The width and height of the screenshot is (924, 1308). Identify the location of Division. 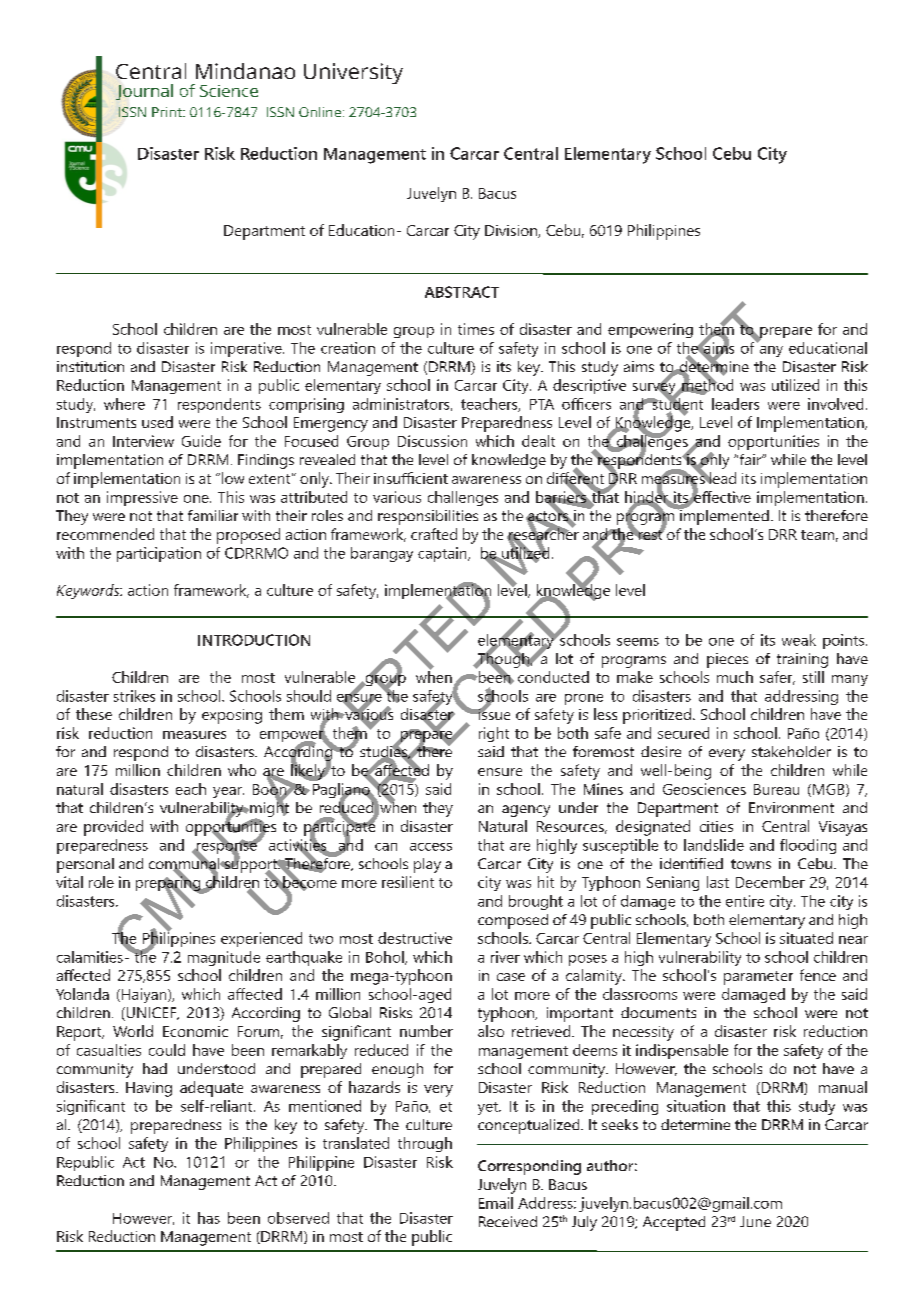
(512, 231).
